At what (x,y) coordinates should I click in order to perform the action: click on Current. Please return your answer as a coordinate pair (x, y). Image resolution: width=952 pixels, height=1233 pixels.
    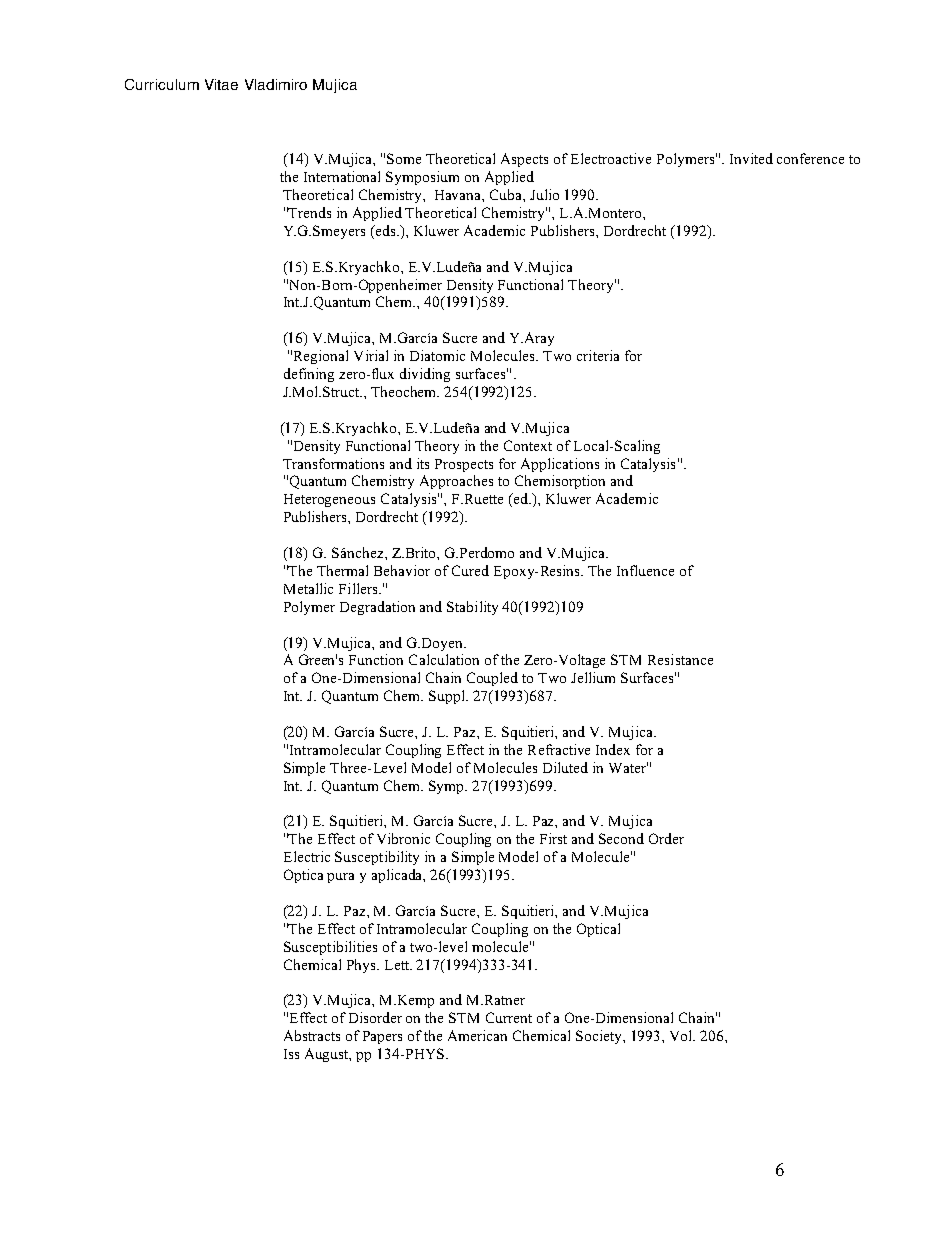
    Looking at the image, I should click on (509, 1017).
